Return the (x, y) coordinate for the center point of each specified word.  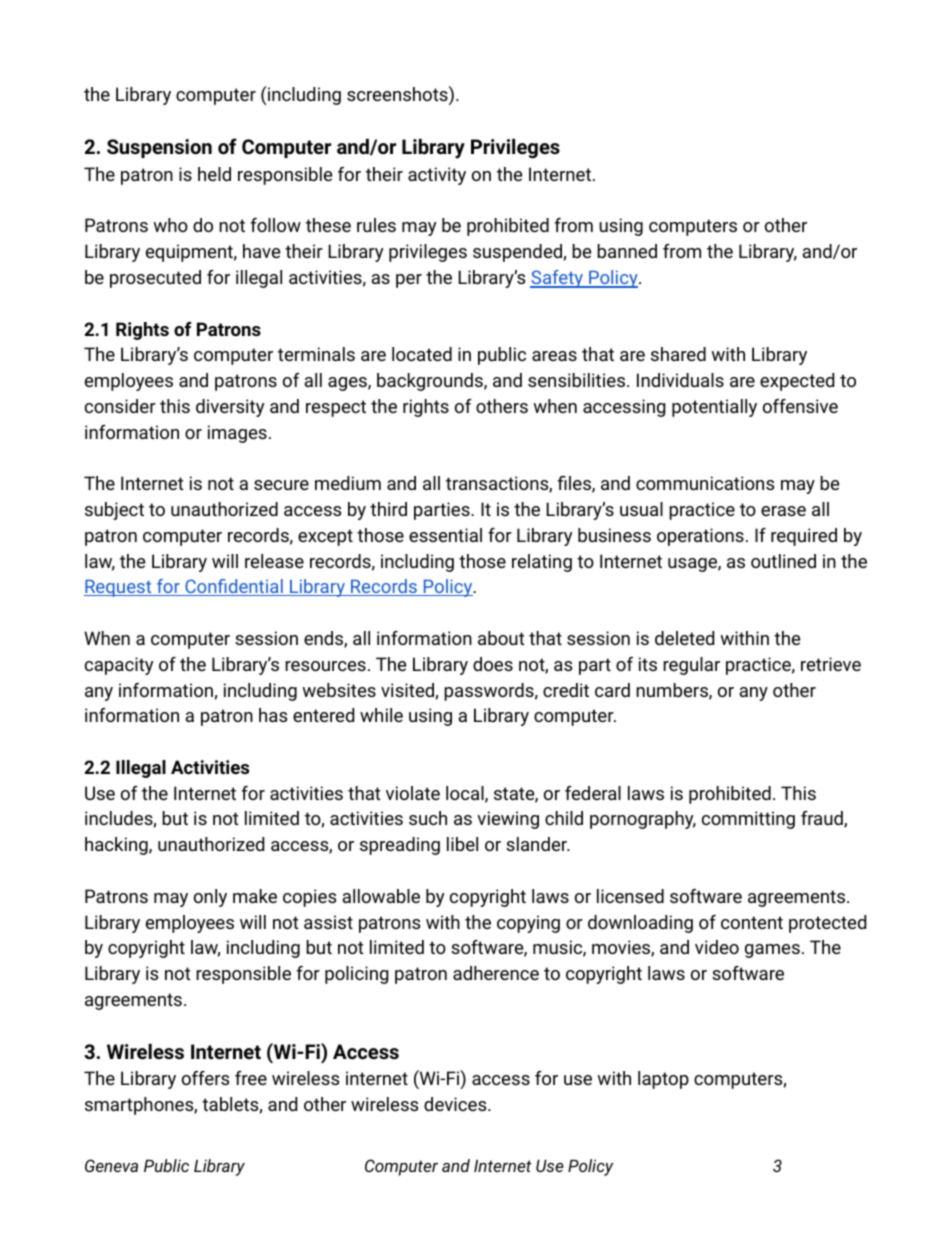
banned (627, 251)
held (214, 174)
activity (437, 176)
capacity (119, 666)
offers (205, 1078)
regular (691, 666)
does (493, 664)
